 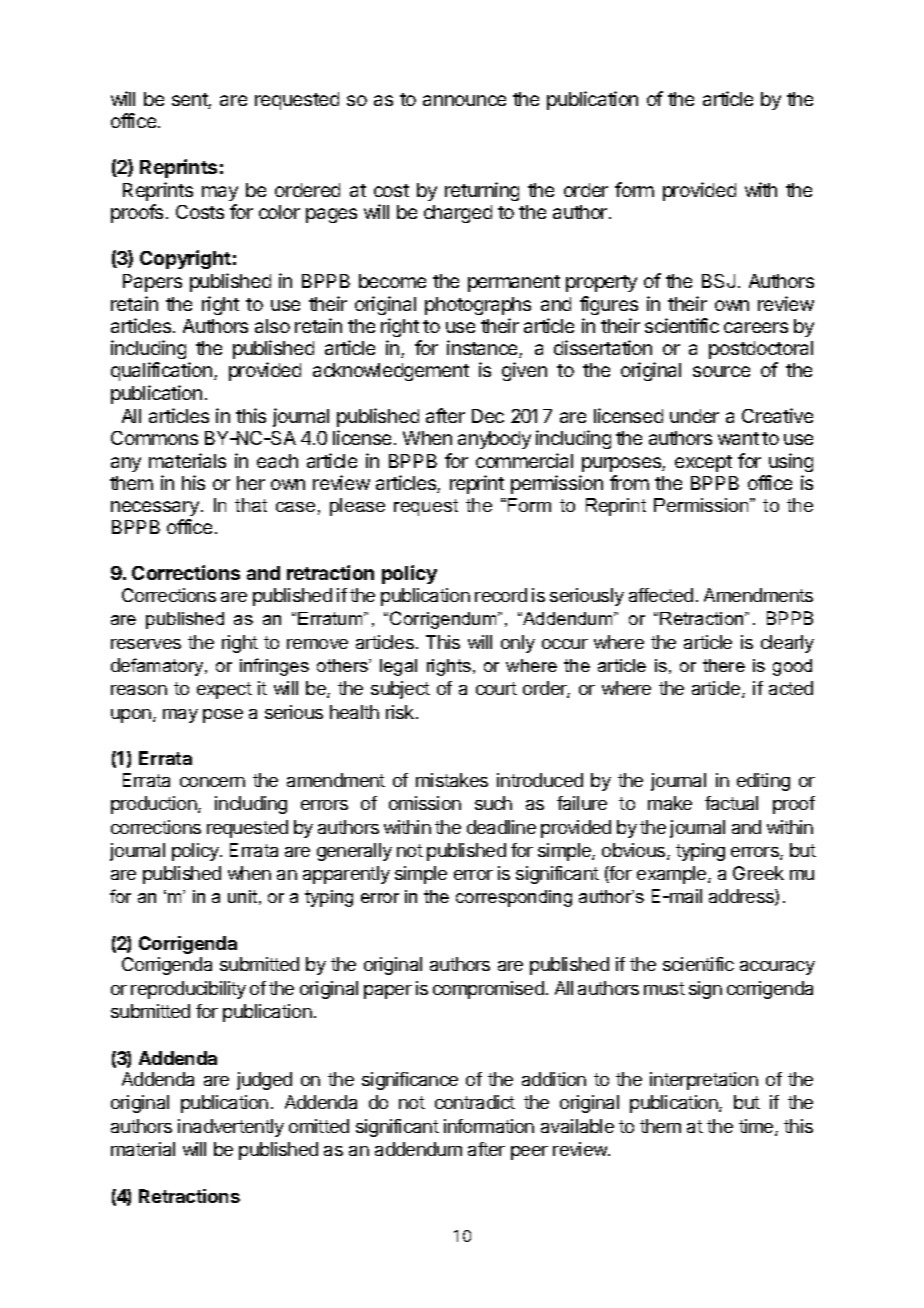 I want to click on color, so click(x=279, y=212).
